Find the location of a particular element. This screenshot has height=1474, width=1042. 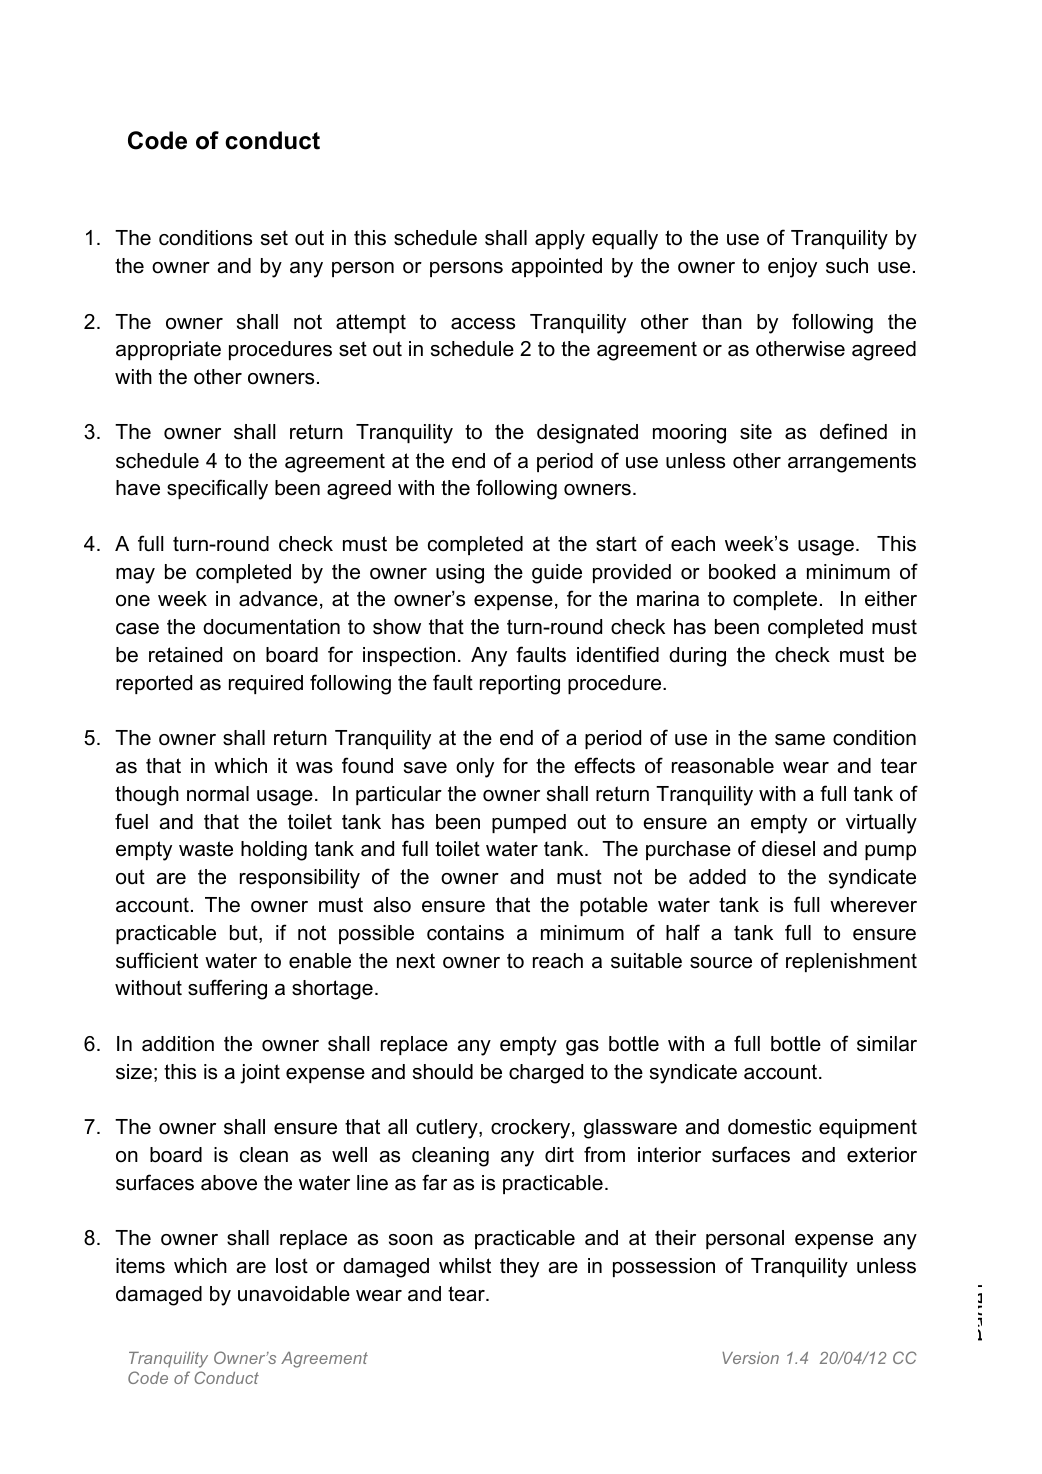

they is located at coordinates (519, 1268).
